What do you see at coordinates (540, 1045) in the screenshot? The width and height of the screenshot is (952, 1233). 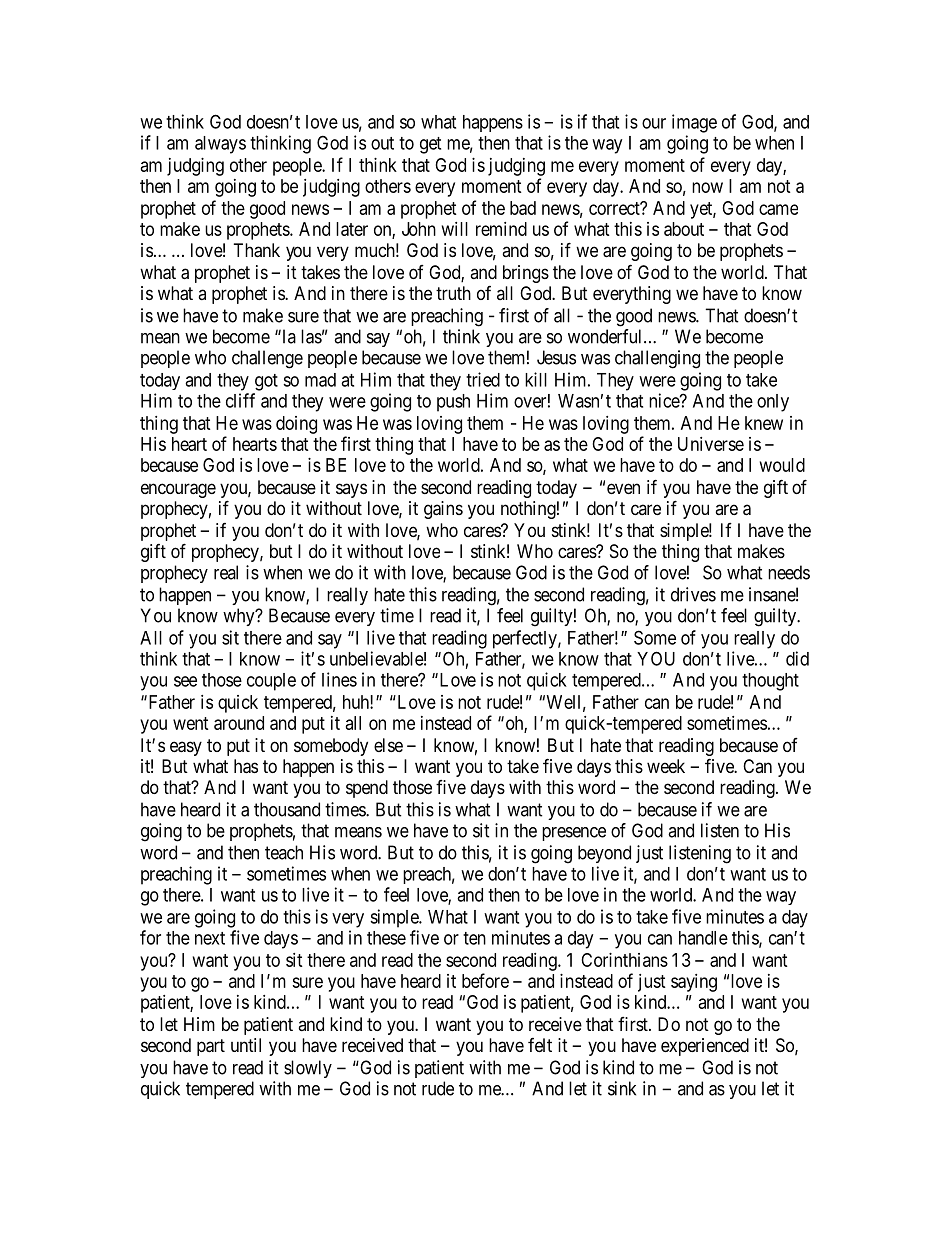 I see `felt` at bounding box center [540, 1045].
